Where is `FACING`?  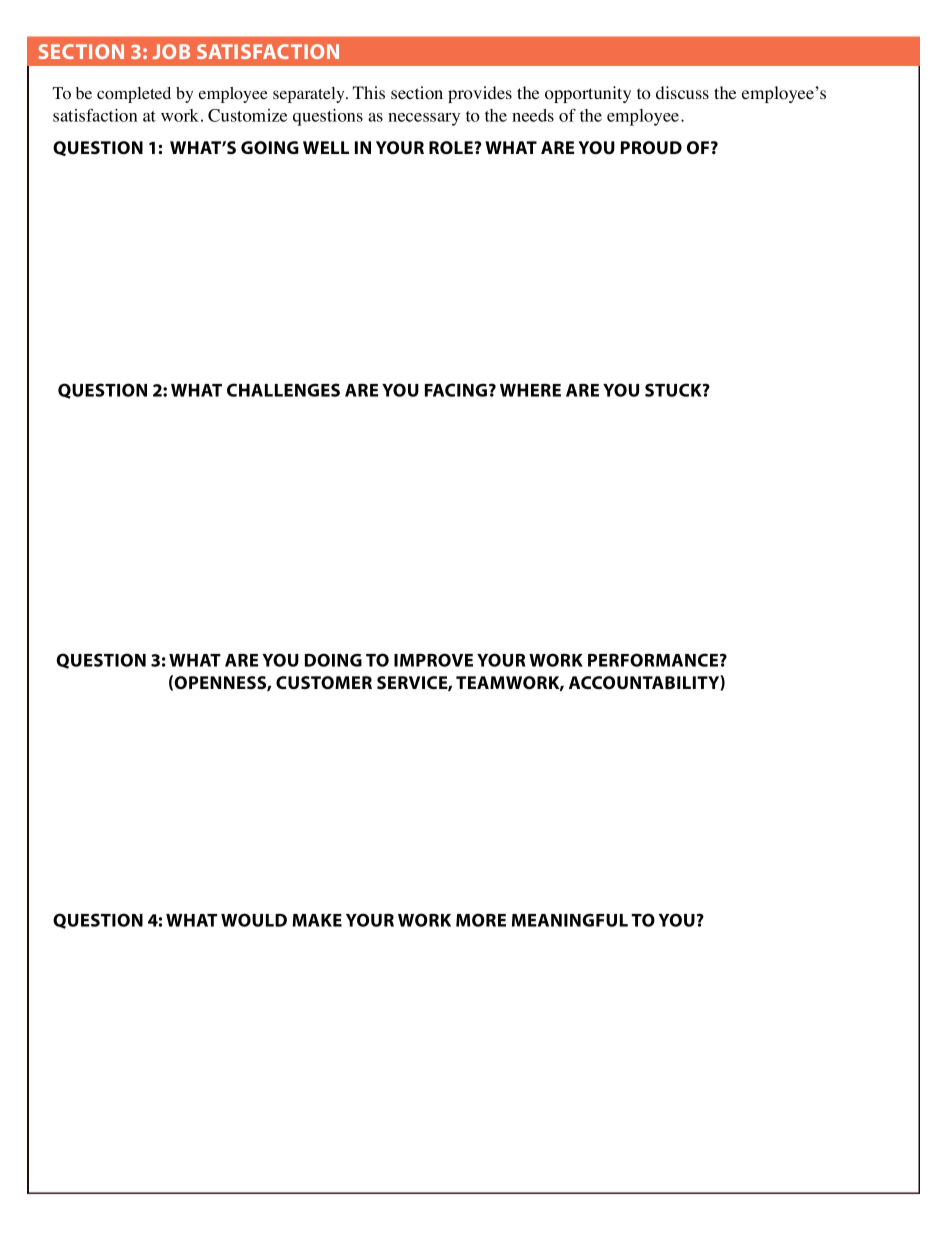
FACING is located at coordinates (456, 390).
